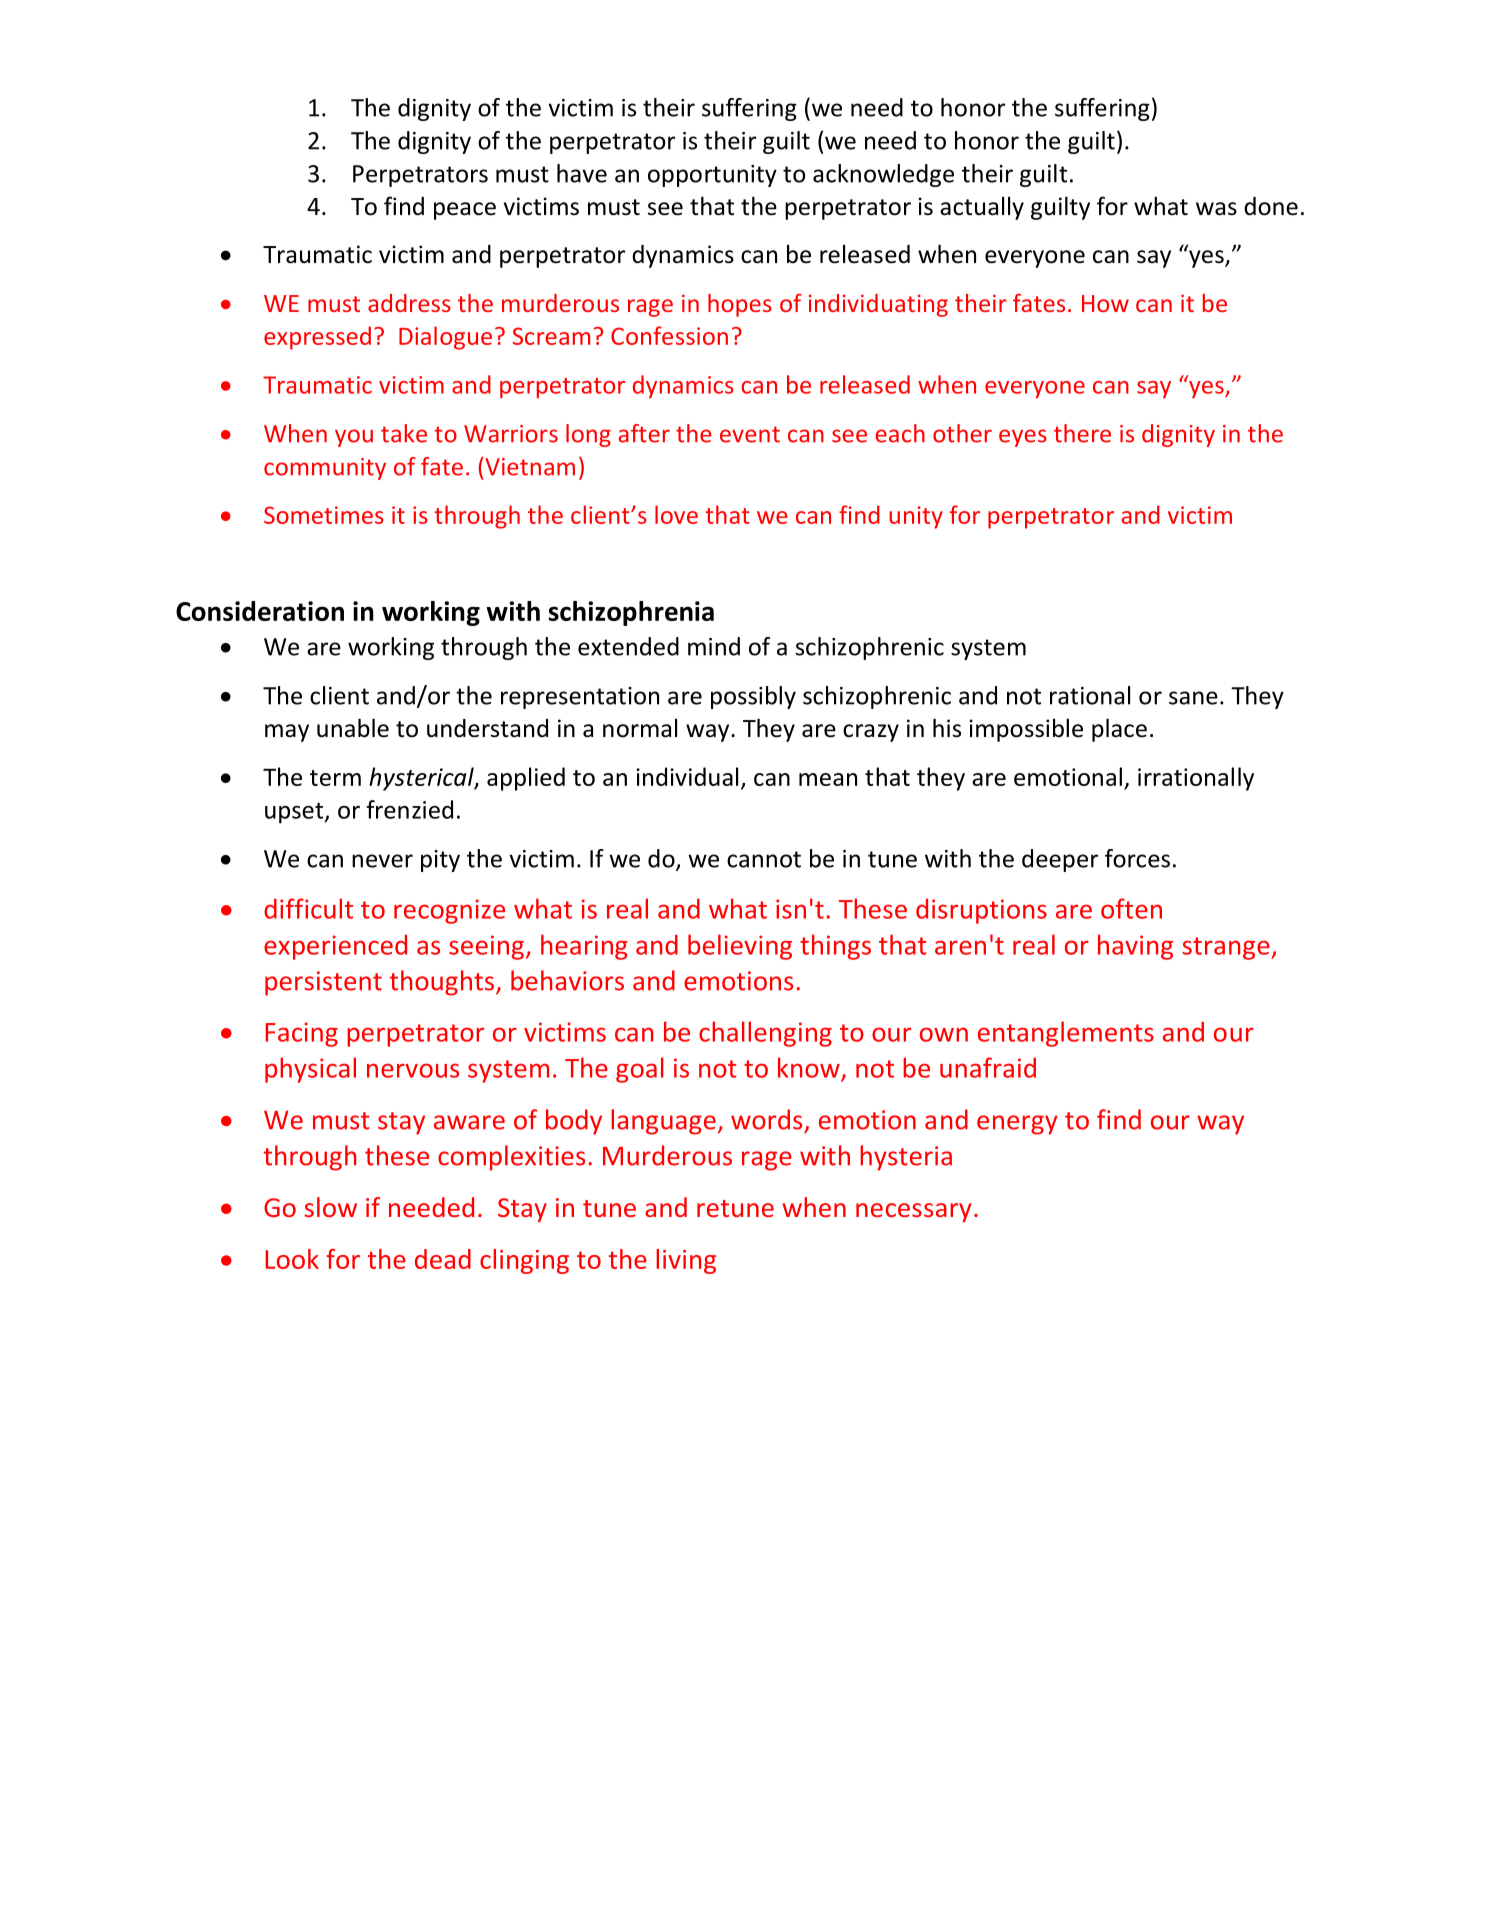 Image resolution: width=1491 pixels, height=1929 pixels. I want to click on sane, so click(1193, 698).
